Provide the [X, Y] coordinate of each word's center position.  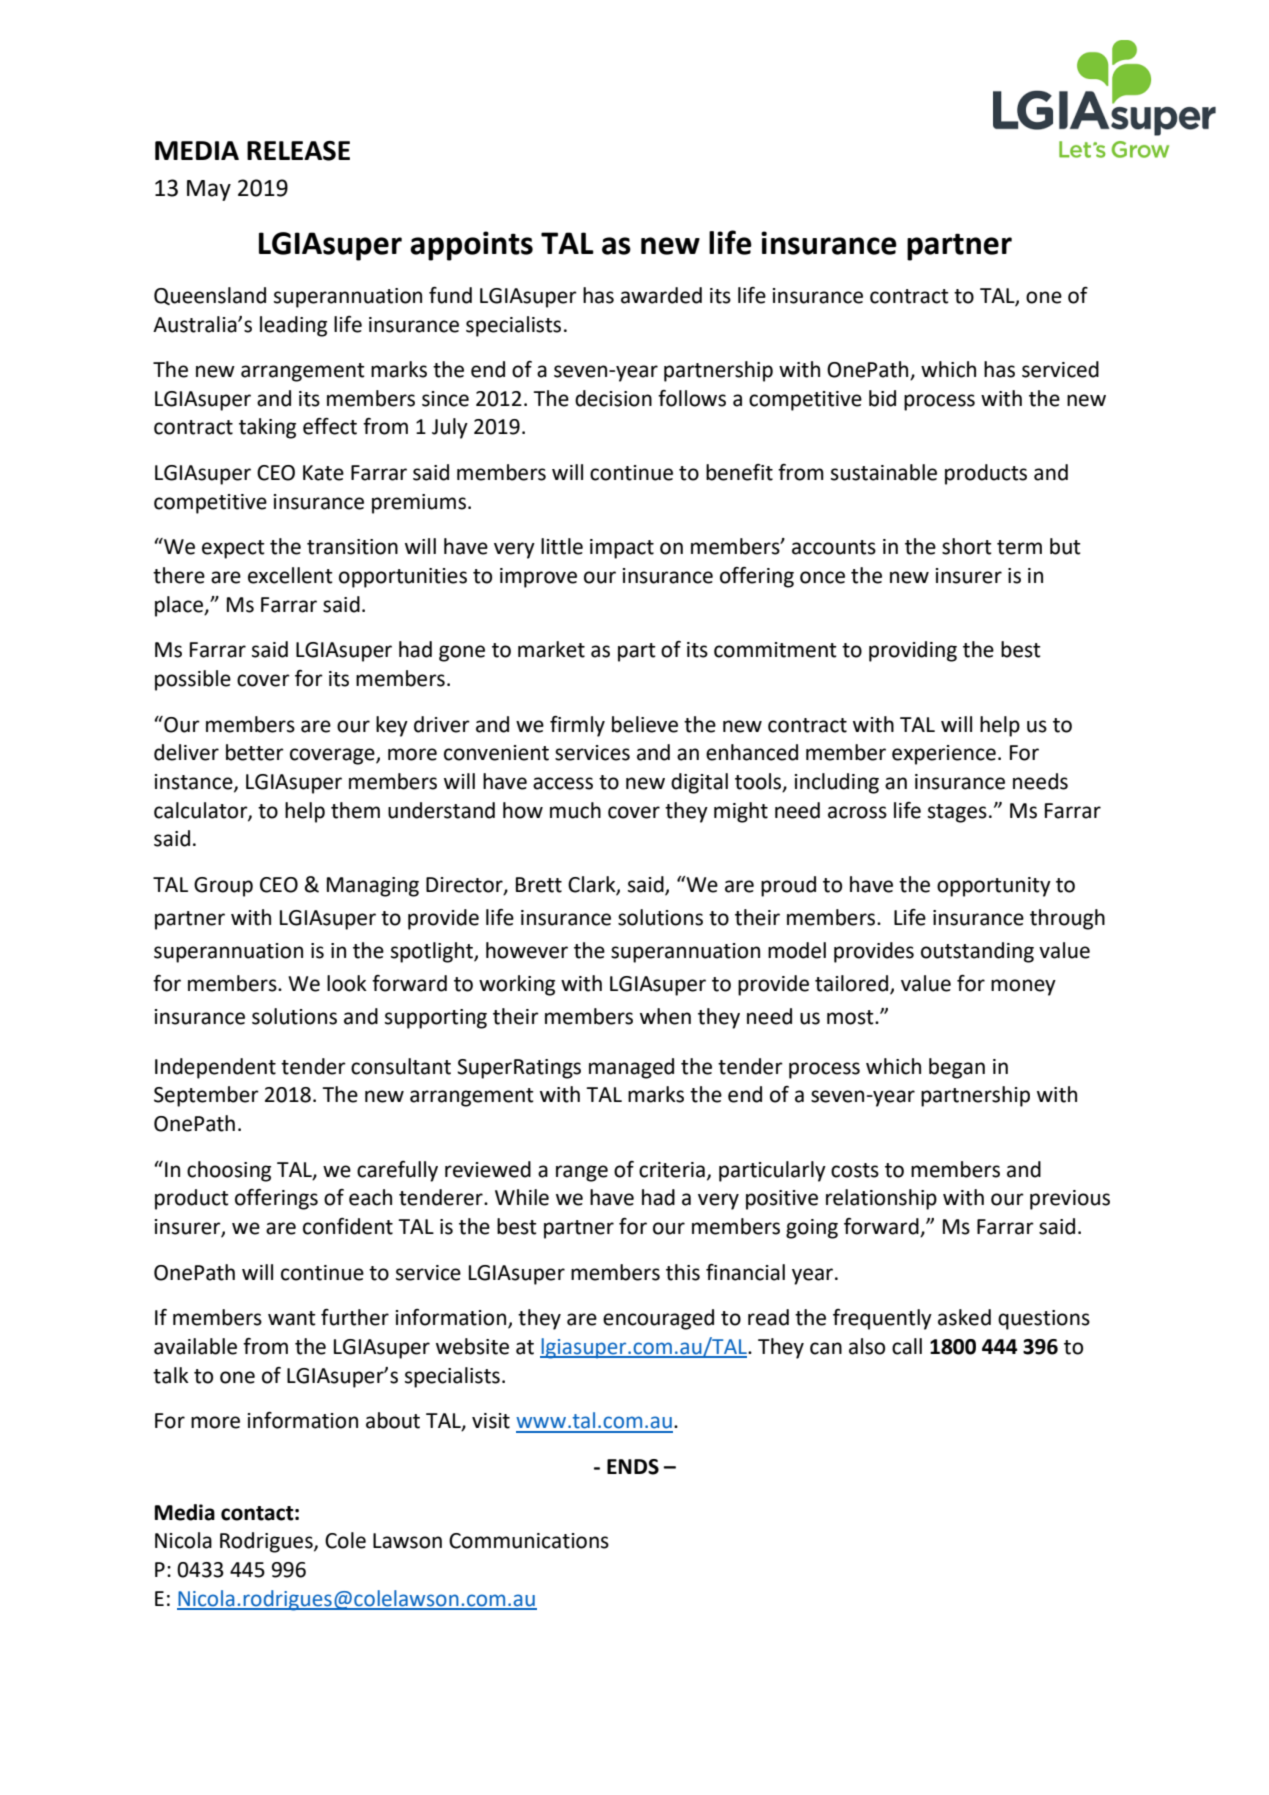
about [393, 1420]
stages [957, 813]
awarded [661, 295]
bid [882, 398]
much [575, 810]
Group [223, 887]
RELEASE [298, 151]
